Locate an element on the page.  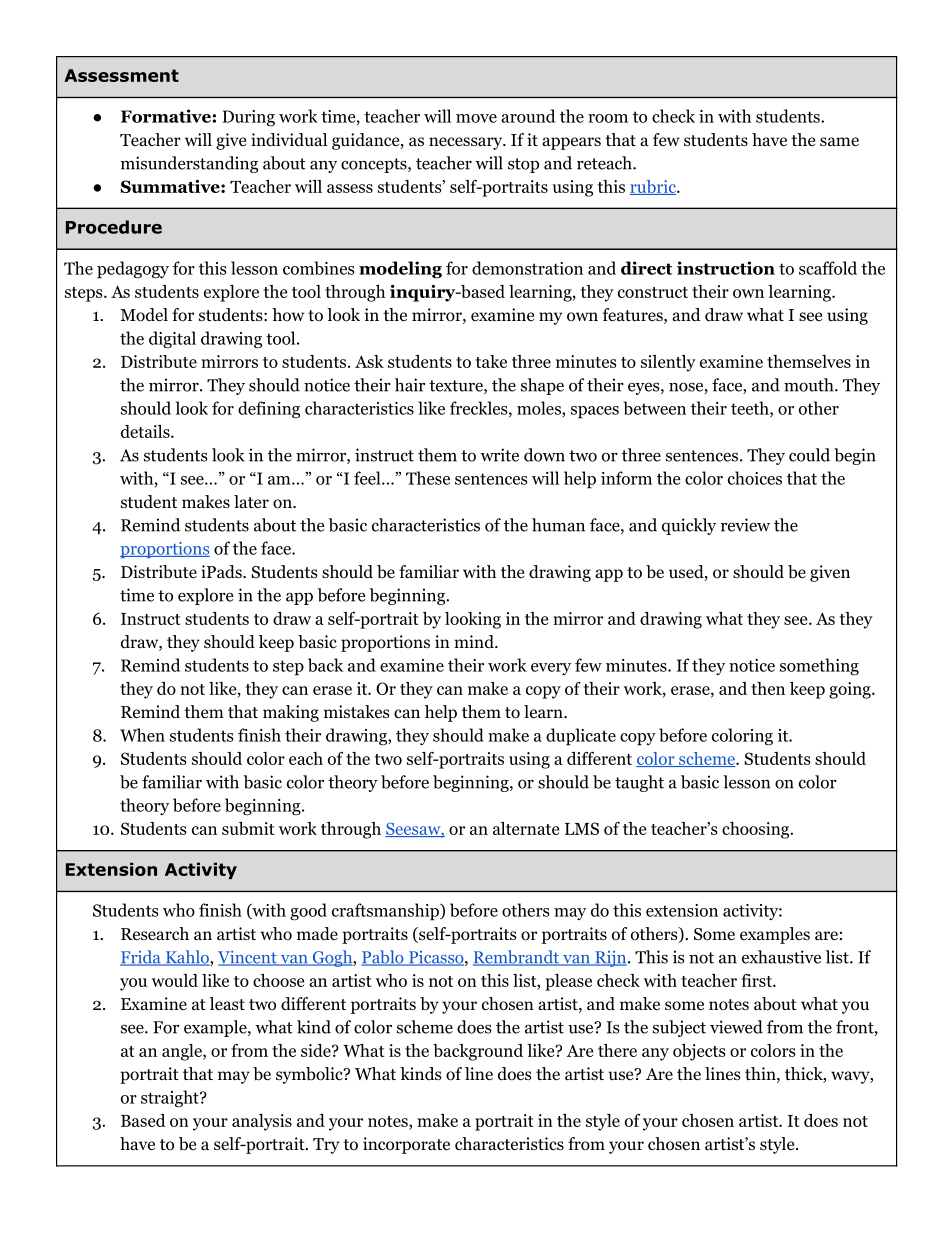
then is located at coordinates (768, 688).
